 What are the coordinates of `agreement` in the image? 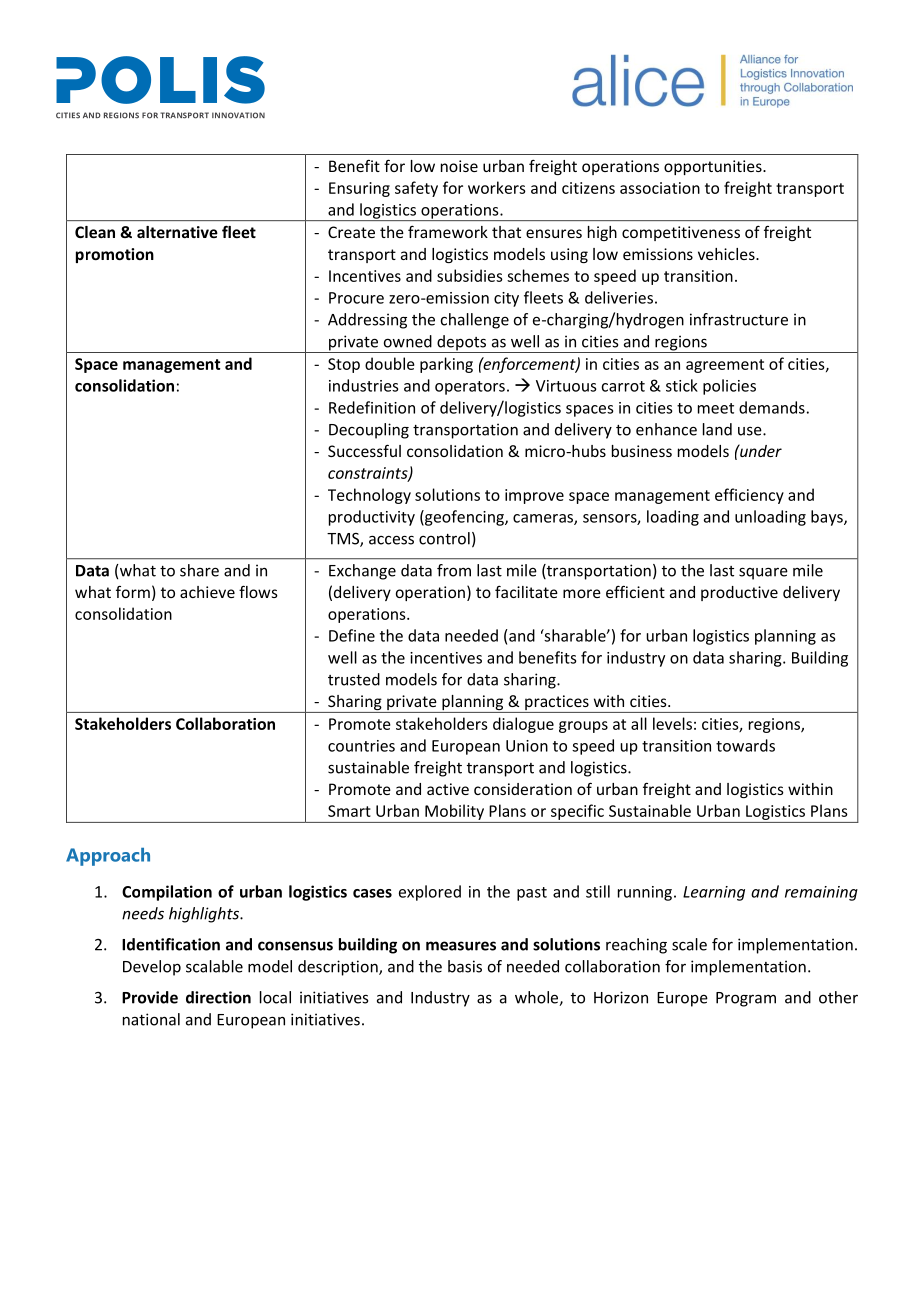 It's located at (725, 366).
